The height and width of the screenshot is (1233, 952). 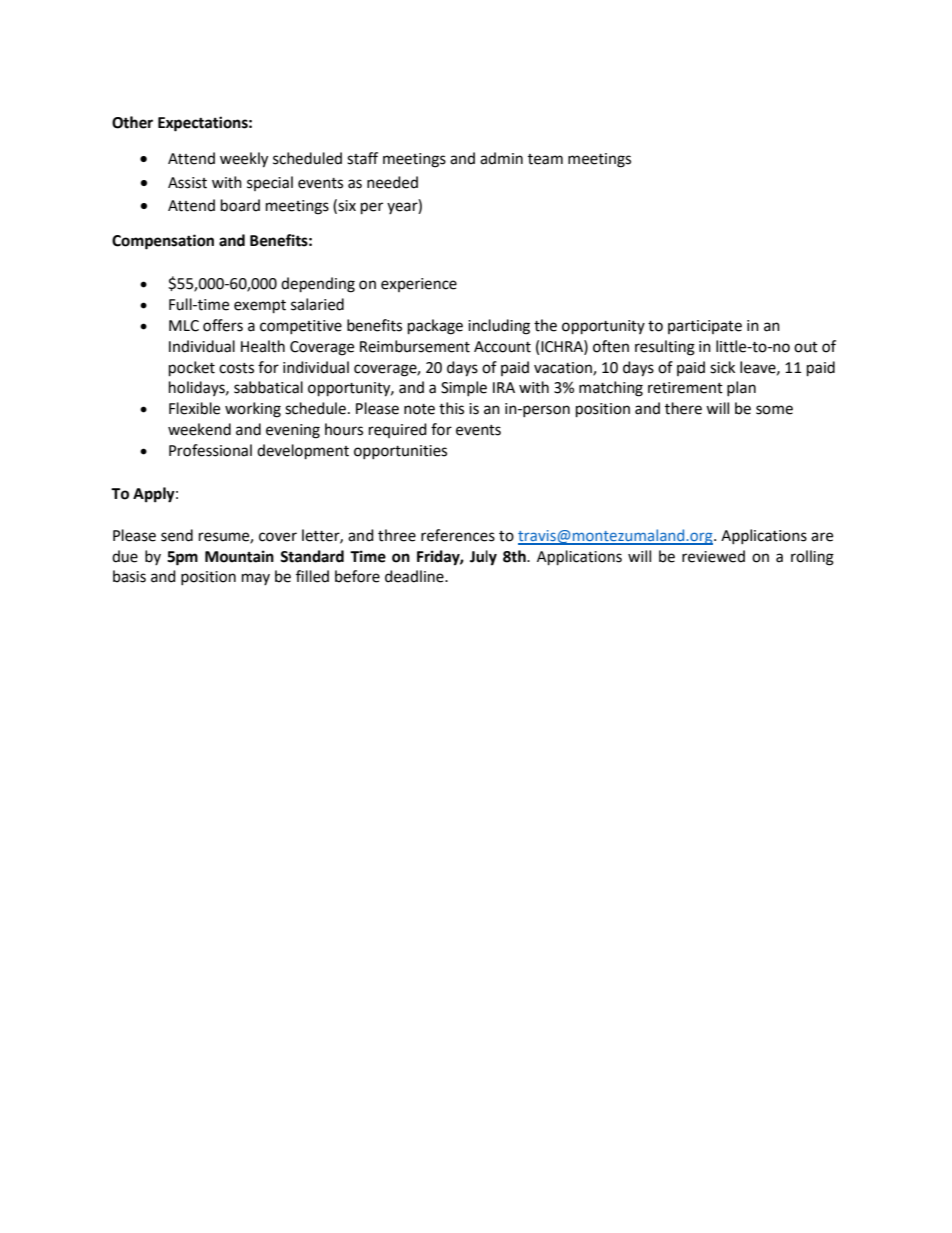 What do you see at coordinates (483, 558) in the screenshot?
I see `July` at bounding box center [483, 558].
